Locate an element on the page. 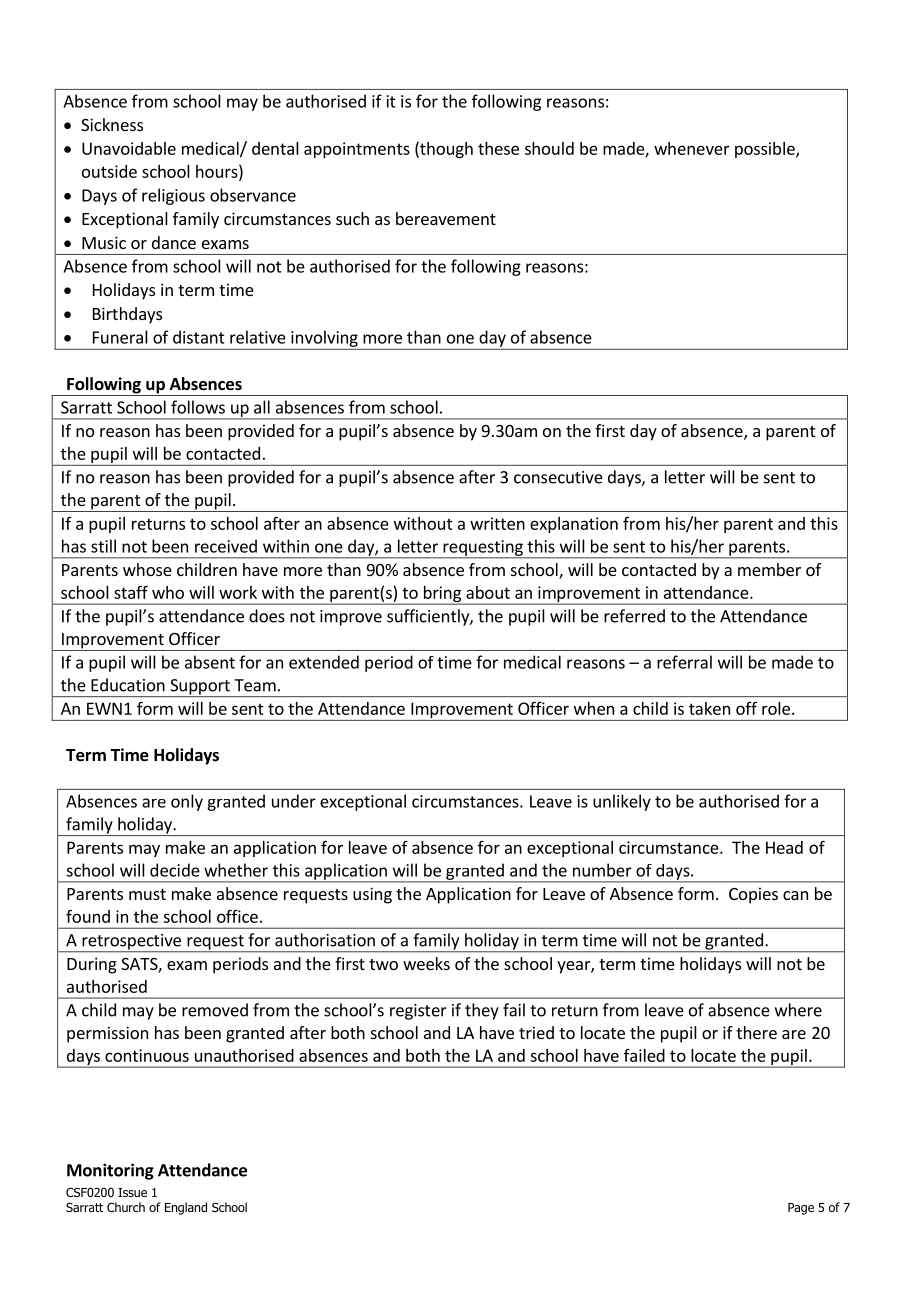 The image size is (924, 1308). these is located at coordinates (498, 148).
